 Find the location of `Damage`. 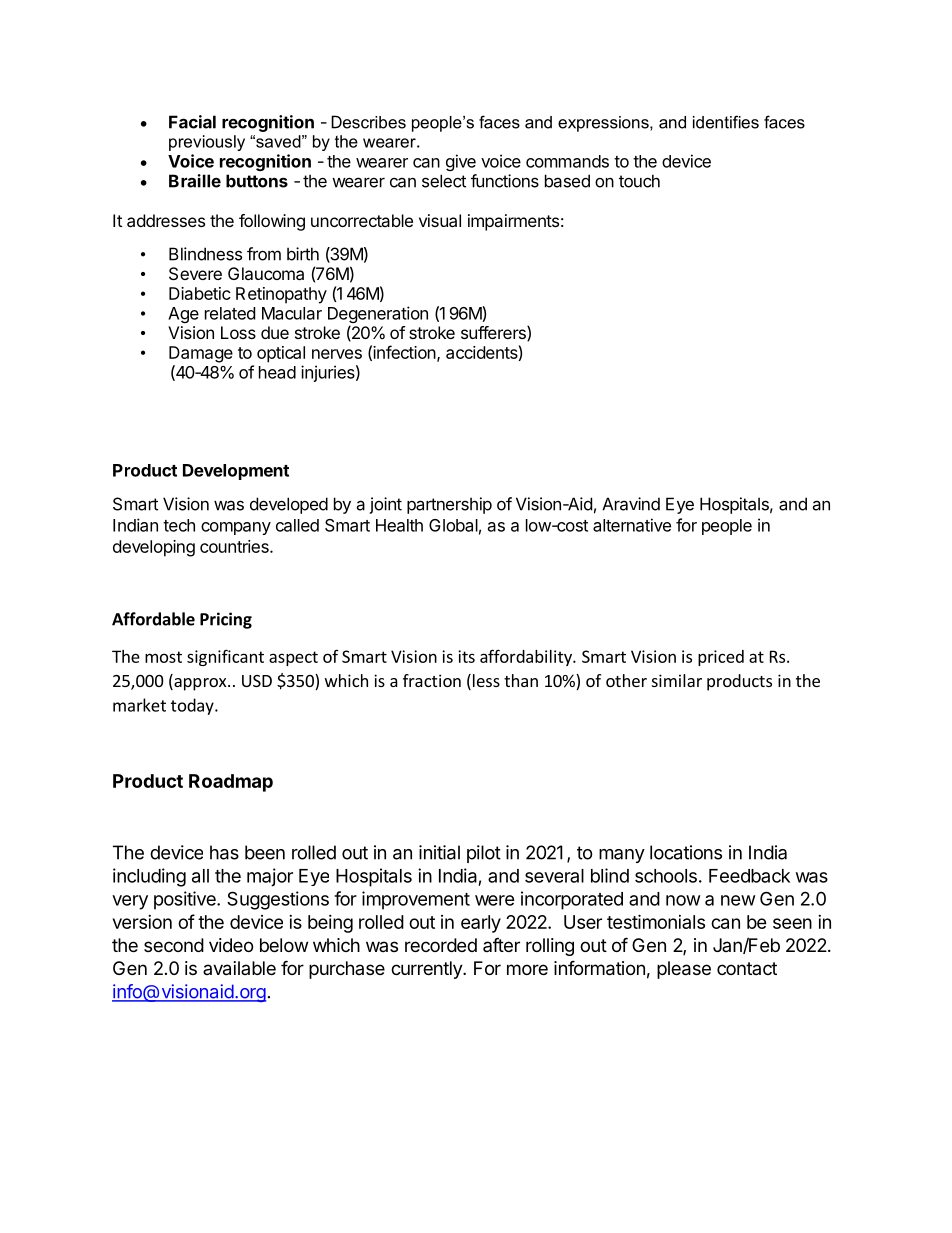

Damage is located at coordinates (201, 354).
